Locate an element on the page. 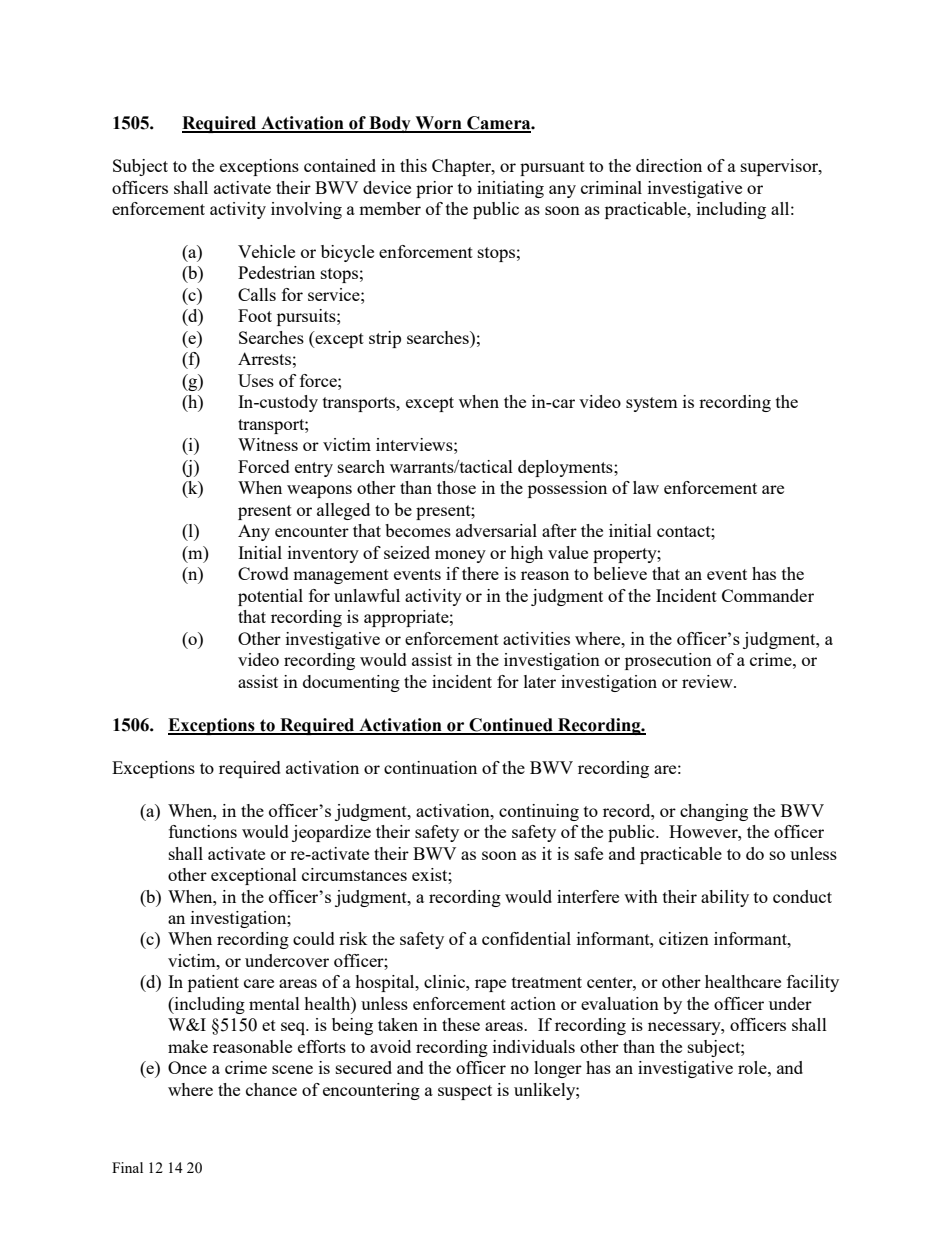  system is located at coordinates (652, 404).
